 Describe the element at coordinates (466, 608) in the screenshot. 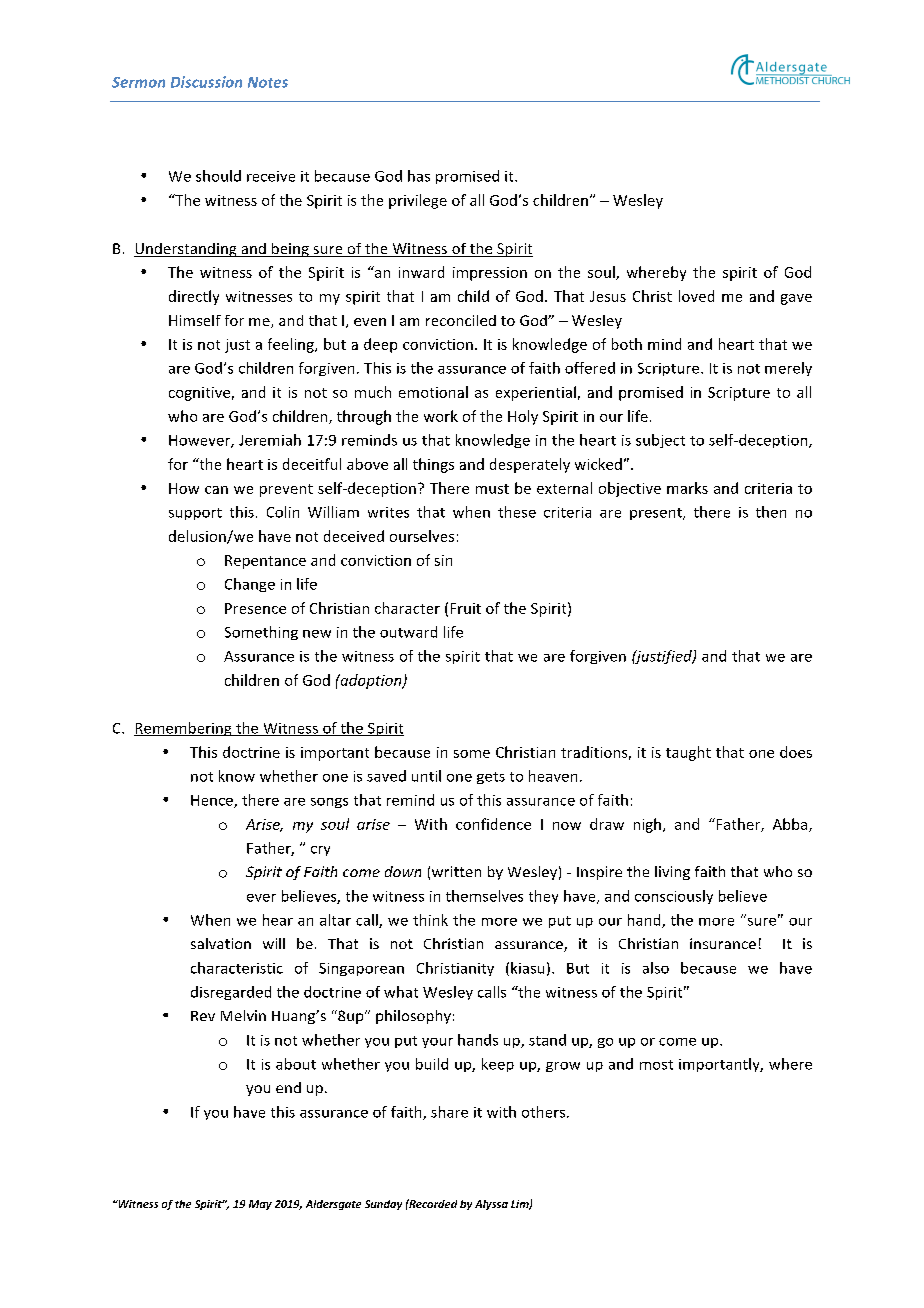

I see `Fruit` at that location.
